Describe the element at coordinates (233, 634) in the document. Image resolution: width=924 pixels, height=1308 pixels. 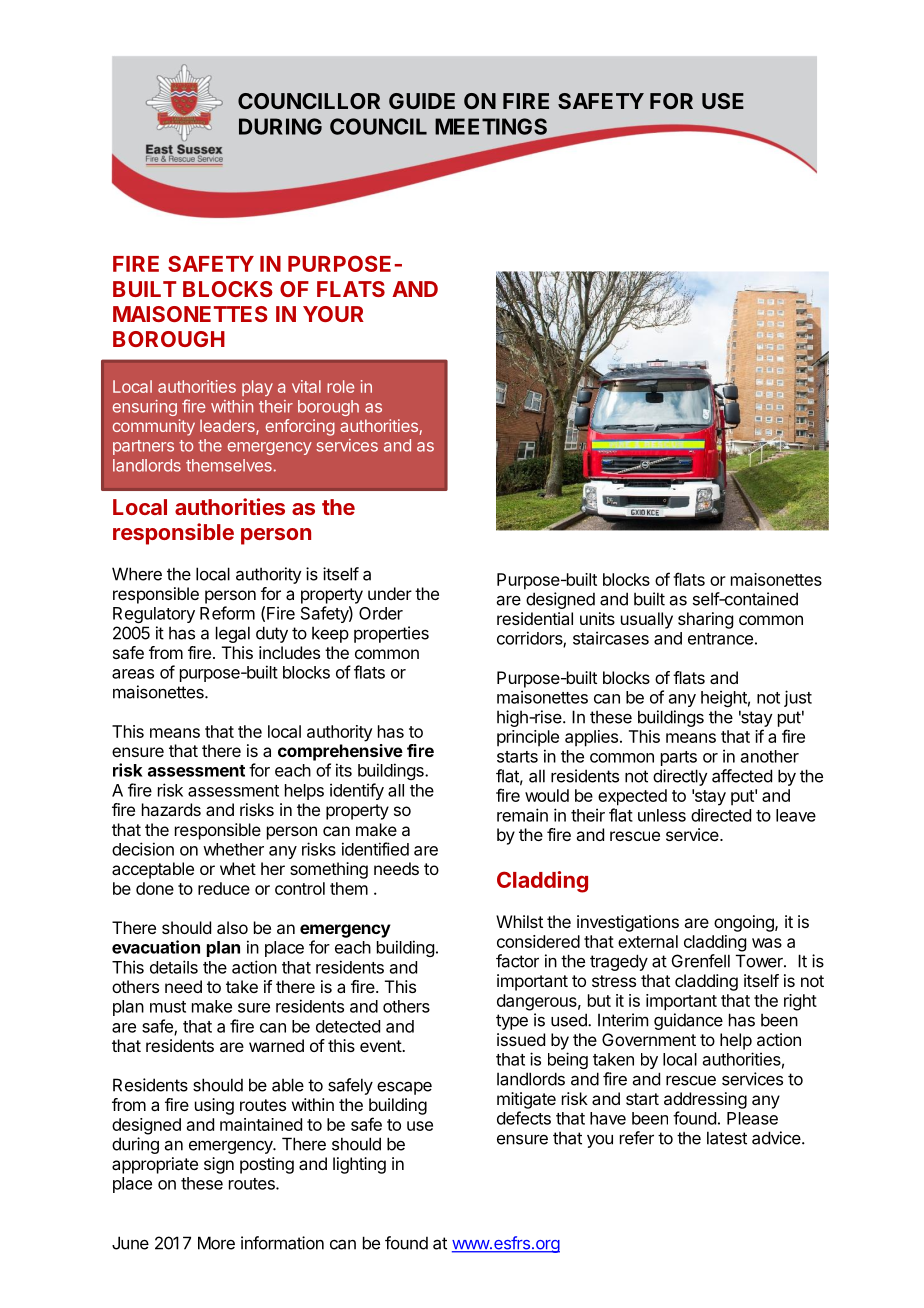
I see `legal` at that location.
